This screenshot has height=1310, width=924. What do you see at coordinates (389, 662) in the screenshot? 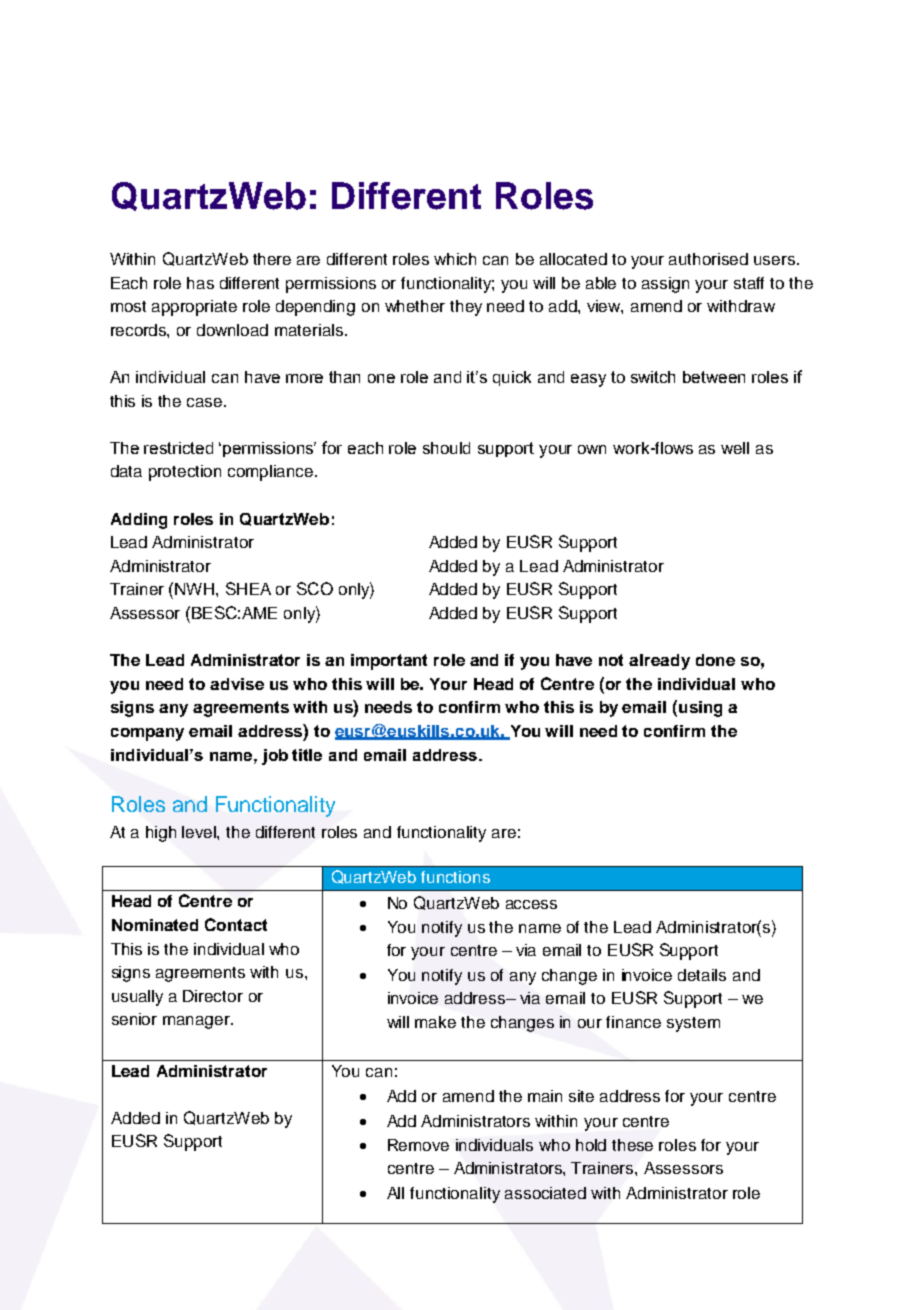
I see `important` at bounding box center [389, 662].
